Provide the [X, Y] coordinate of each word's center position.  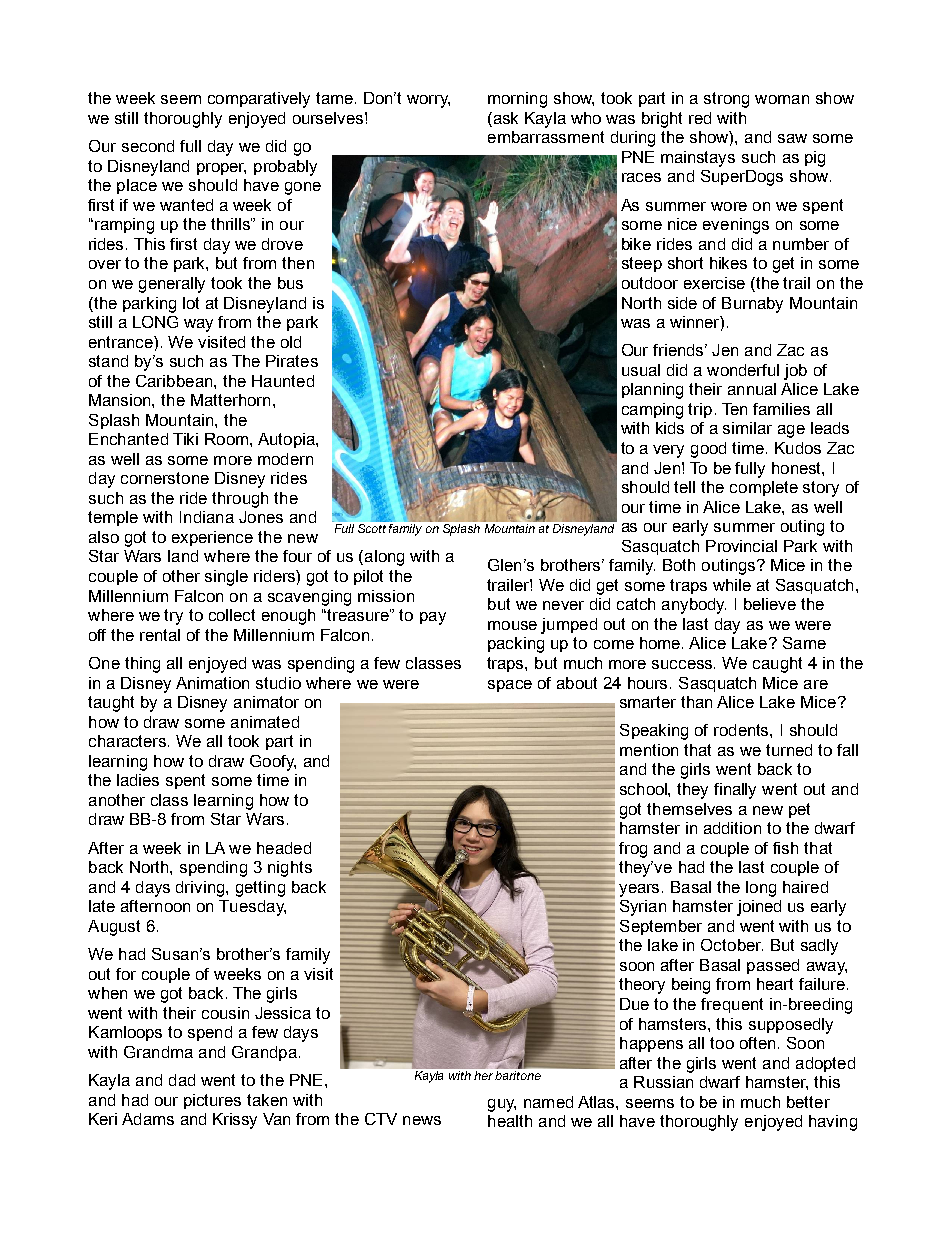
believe [770, 604]
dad [182, 1080]
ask [504, 119]
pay [433, 618]
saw [792, 138]
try [173, 617]
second [148, 146]
